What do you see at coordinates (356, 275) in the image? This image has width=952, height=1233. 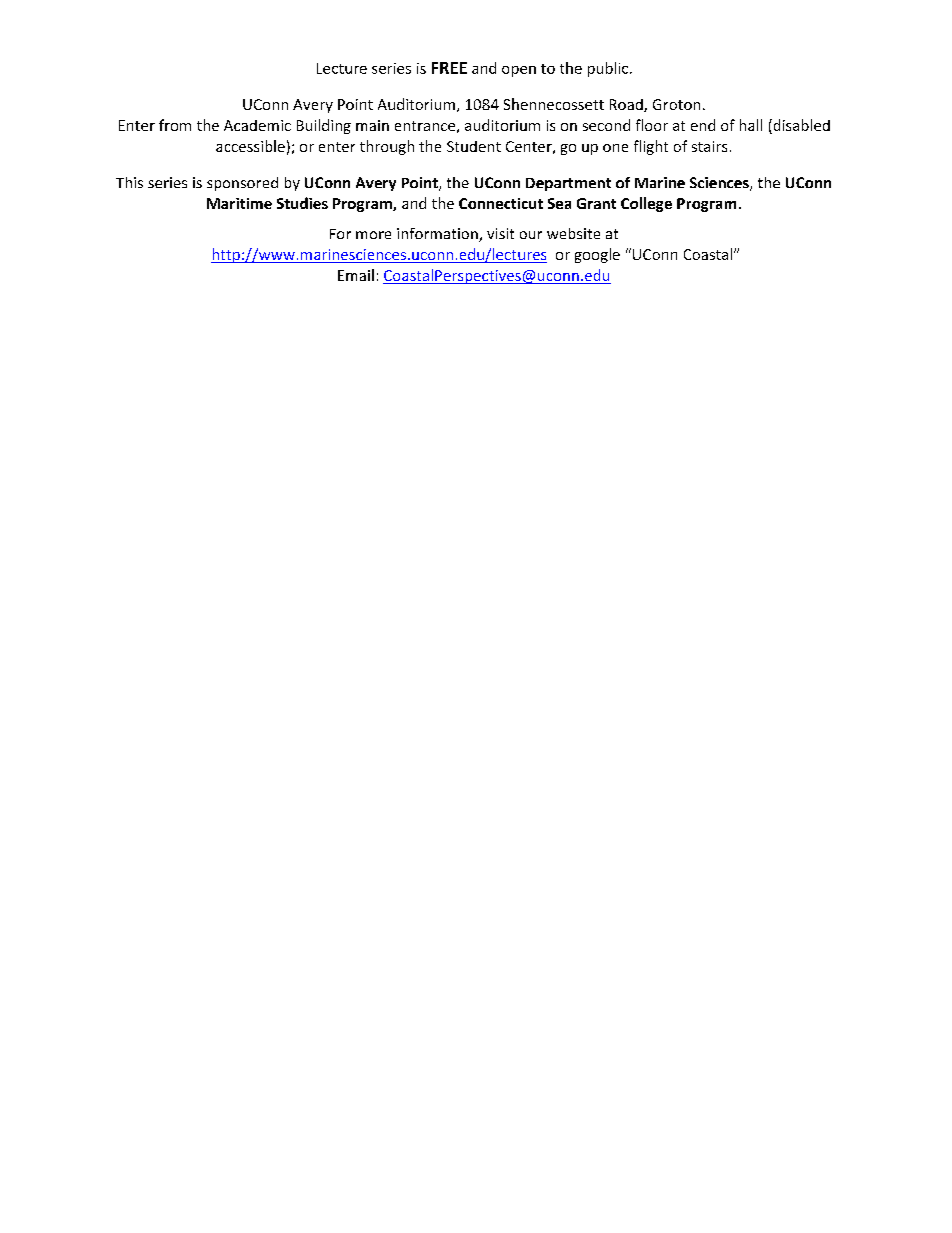 I see `Email` at bounding box center [356, 275].
